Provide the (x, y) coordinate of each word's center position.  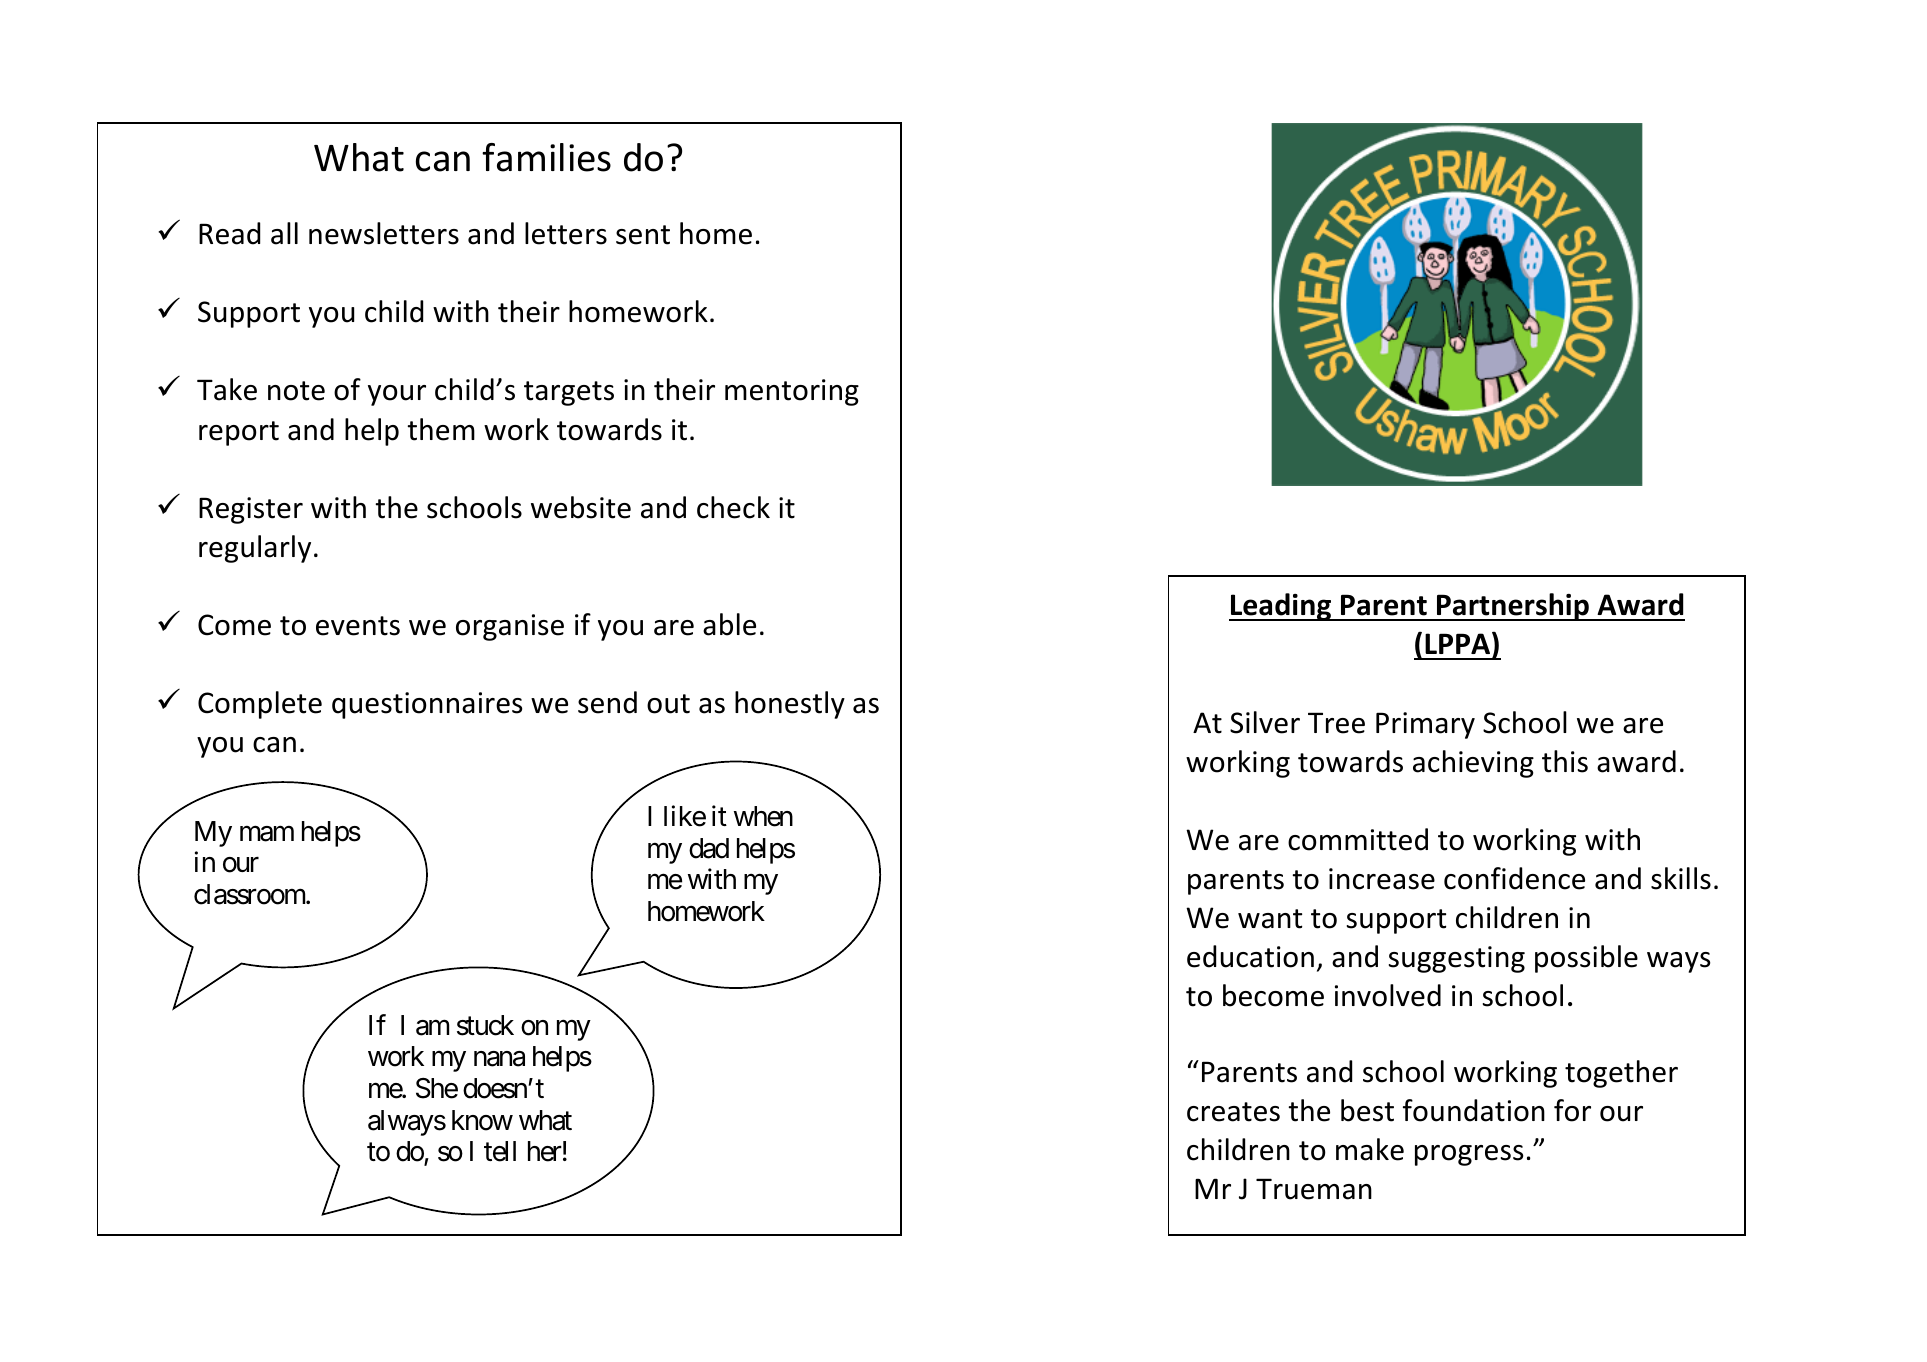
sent (643, 235)
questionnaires (427, 705)
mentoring (792, 392)
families (546, 157)
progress (1469, 1155)
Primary (1425, 725)
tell (500, 1151)
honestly (790, 705)
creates (1233, 1112)
